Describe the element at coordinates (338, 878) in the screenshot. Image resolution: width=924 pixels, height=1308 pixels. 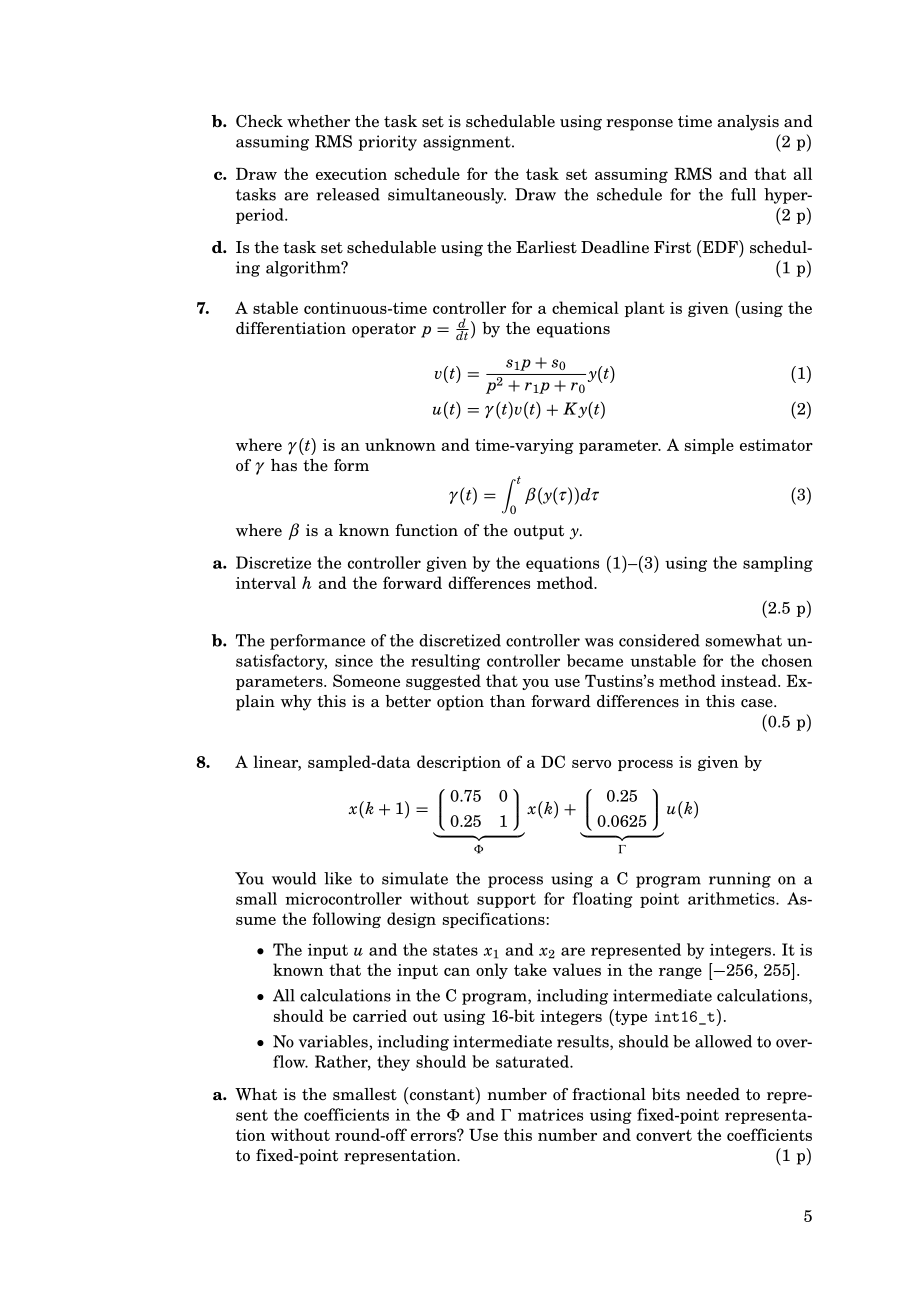
I see `like` at that location.
